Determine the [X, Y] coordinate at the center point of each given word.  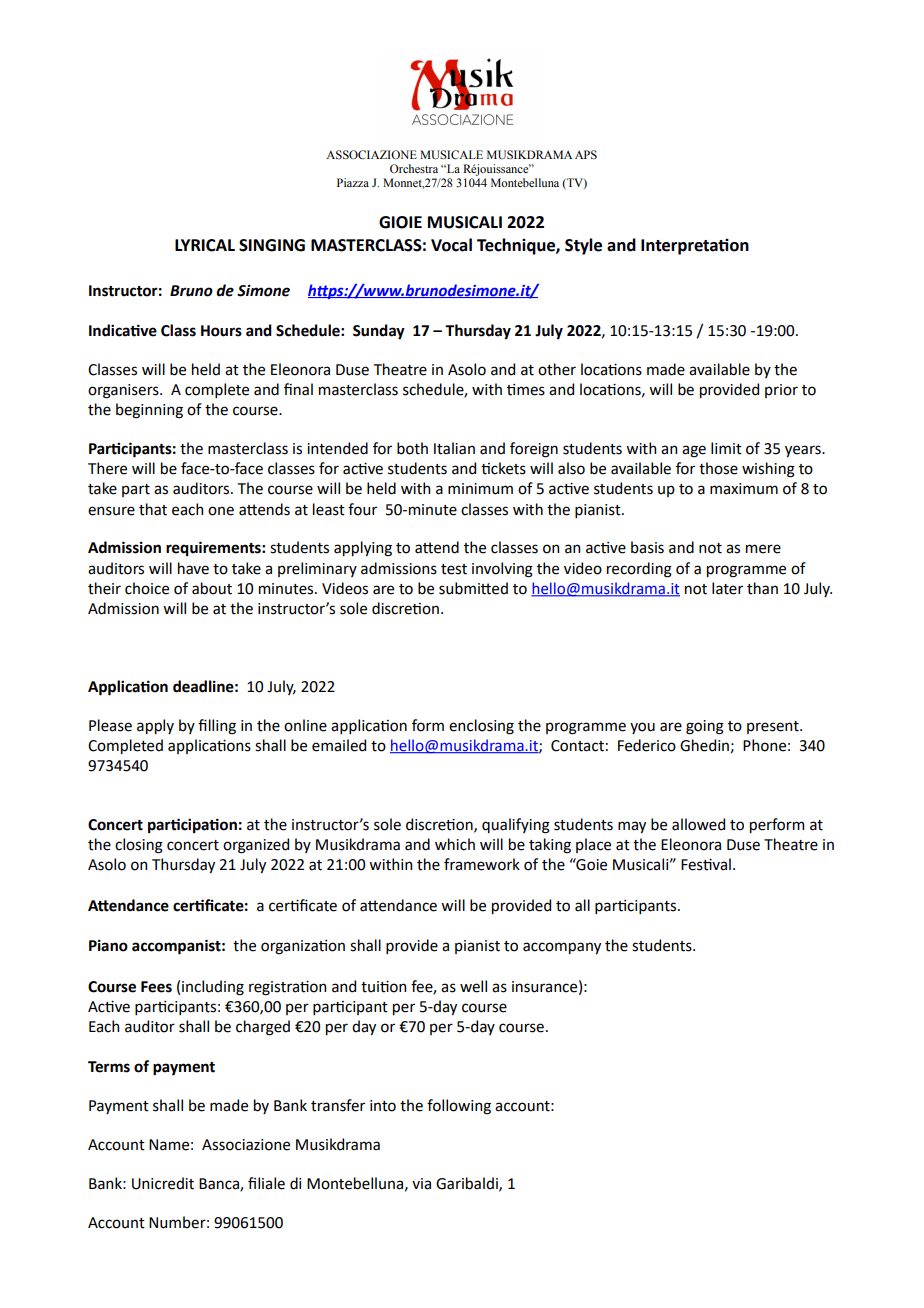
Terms [109, 1067]
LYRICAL [205, 245]
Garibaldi [468, 1184]
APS [586, 154]
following [459, 1107]
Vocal [451, 245]
